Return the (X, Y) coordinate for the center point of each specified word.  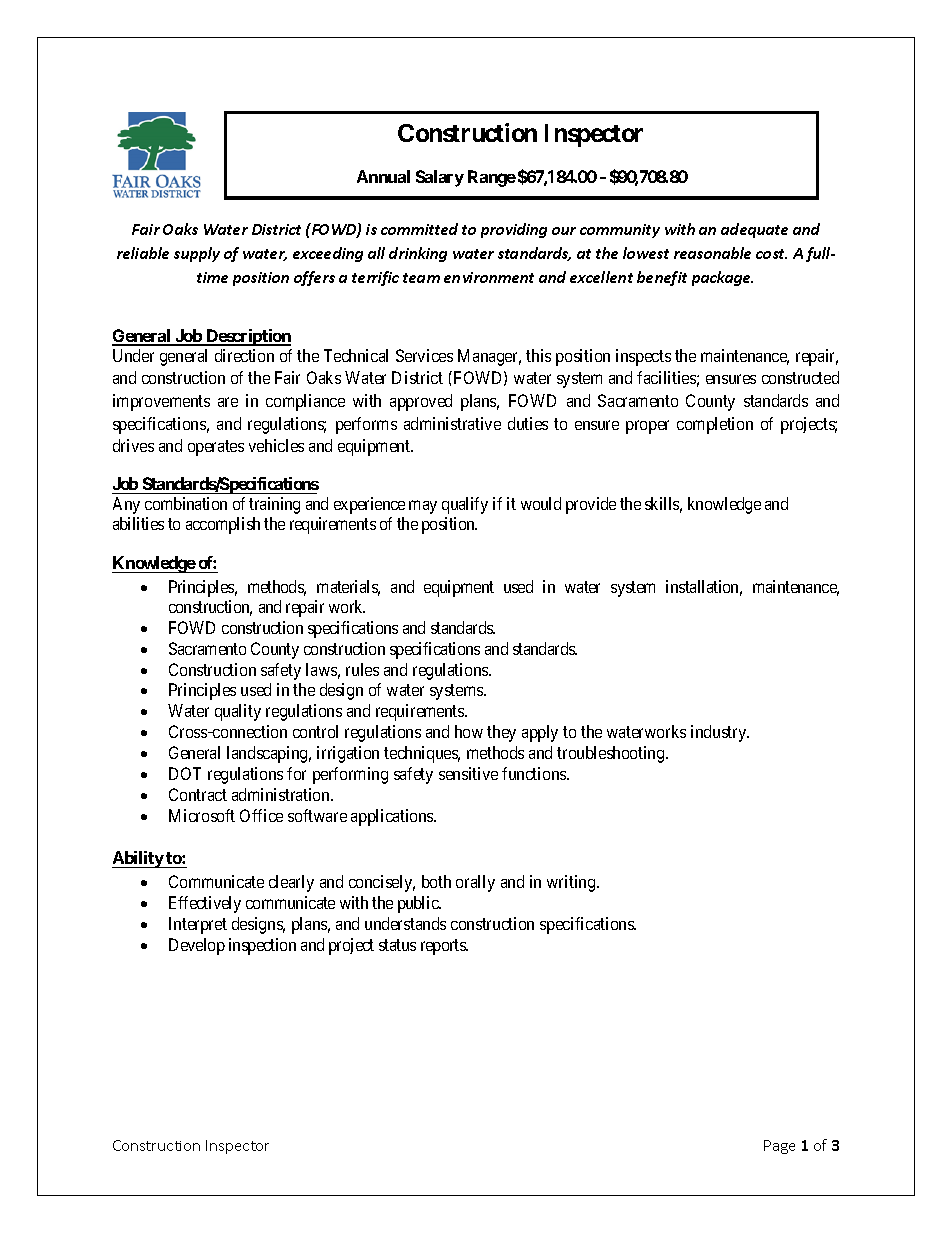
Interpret (198, 925)
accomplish (223, 525)
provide (591, 505)
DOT (185, 773)
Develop (197, 946)
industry (720, 733)
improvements (161, 402)
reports (444, 947)
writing (572, 883)
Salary (440, 178)
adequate (754, 230)
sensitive (468, 773)
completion (715, 425)
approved (421, 402)
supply (197, 254)
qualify (465, 505)
